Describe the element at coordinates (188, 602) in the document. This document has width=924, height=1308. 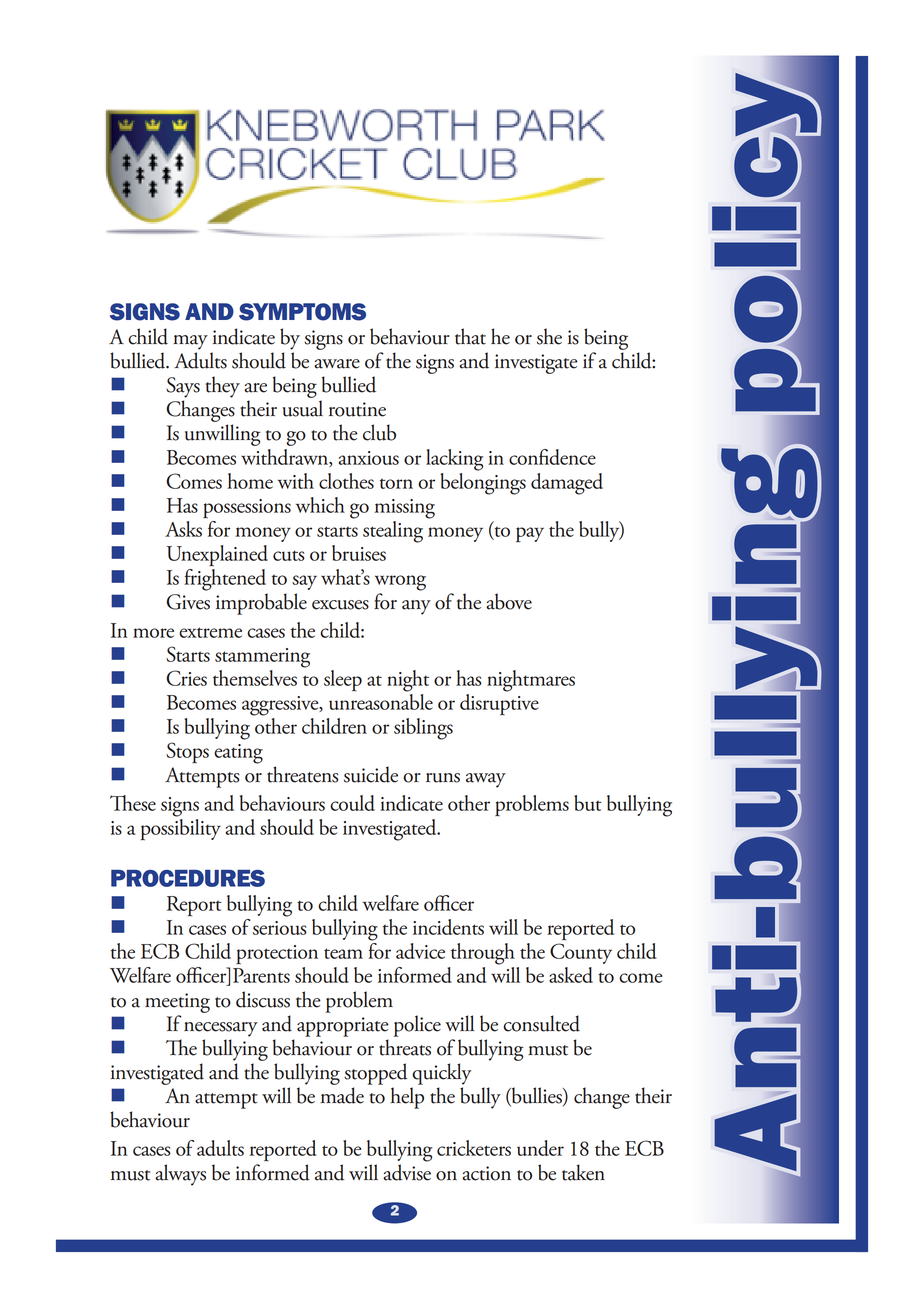
I see `Gives` at that location.
